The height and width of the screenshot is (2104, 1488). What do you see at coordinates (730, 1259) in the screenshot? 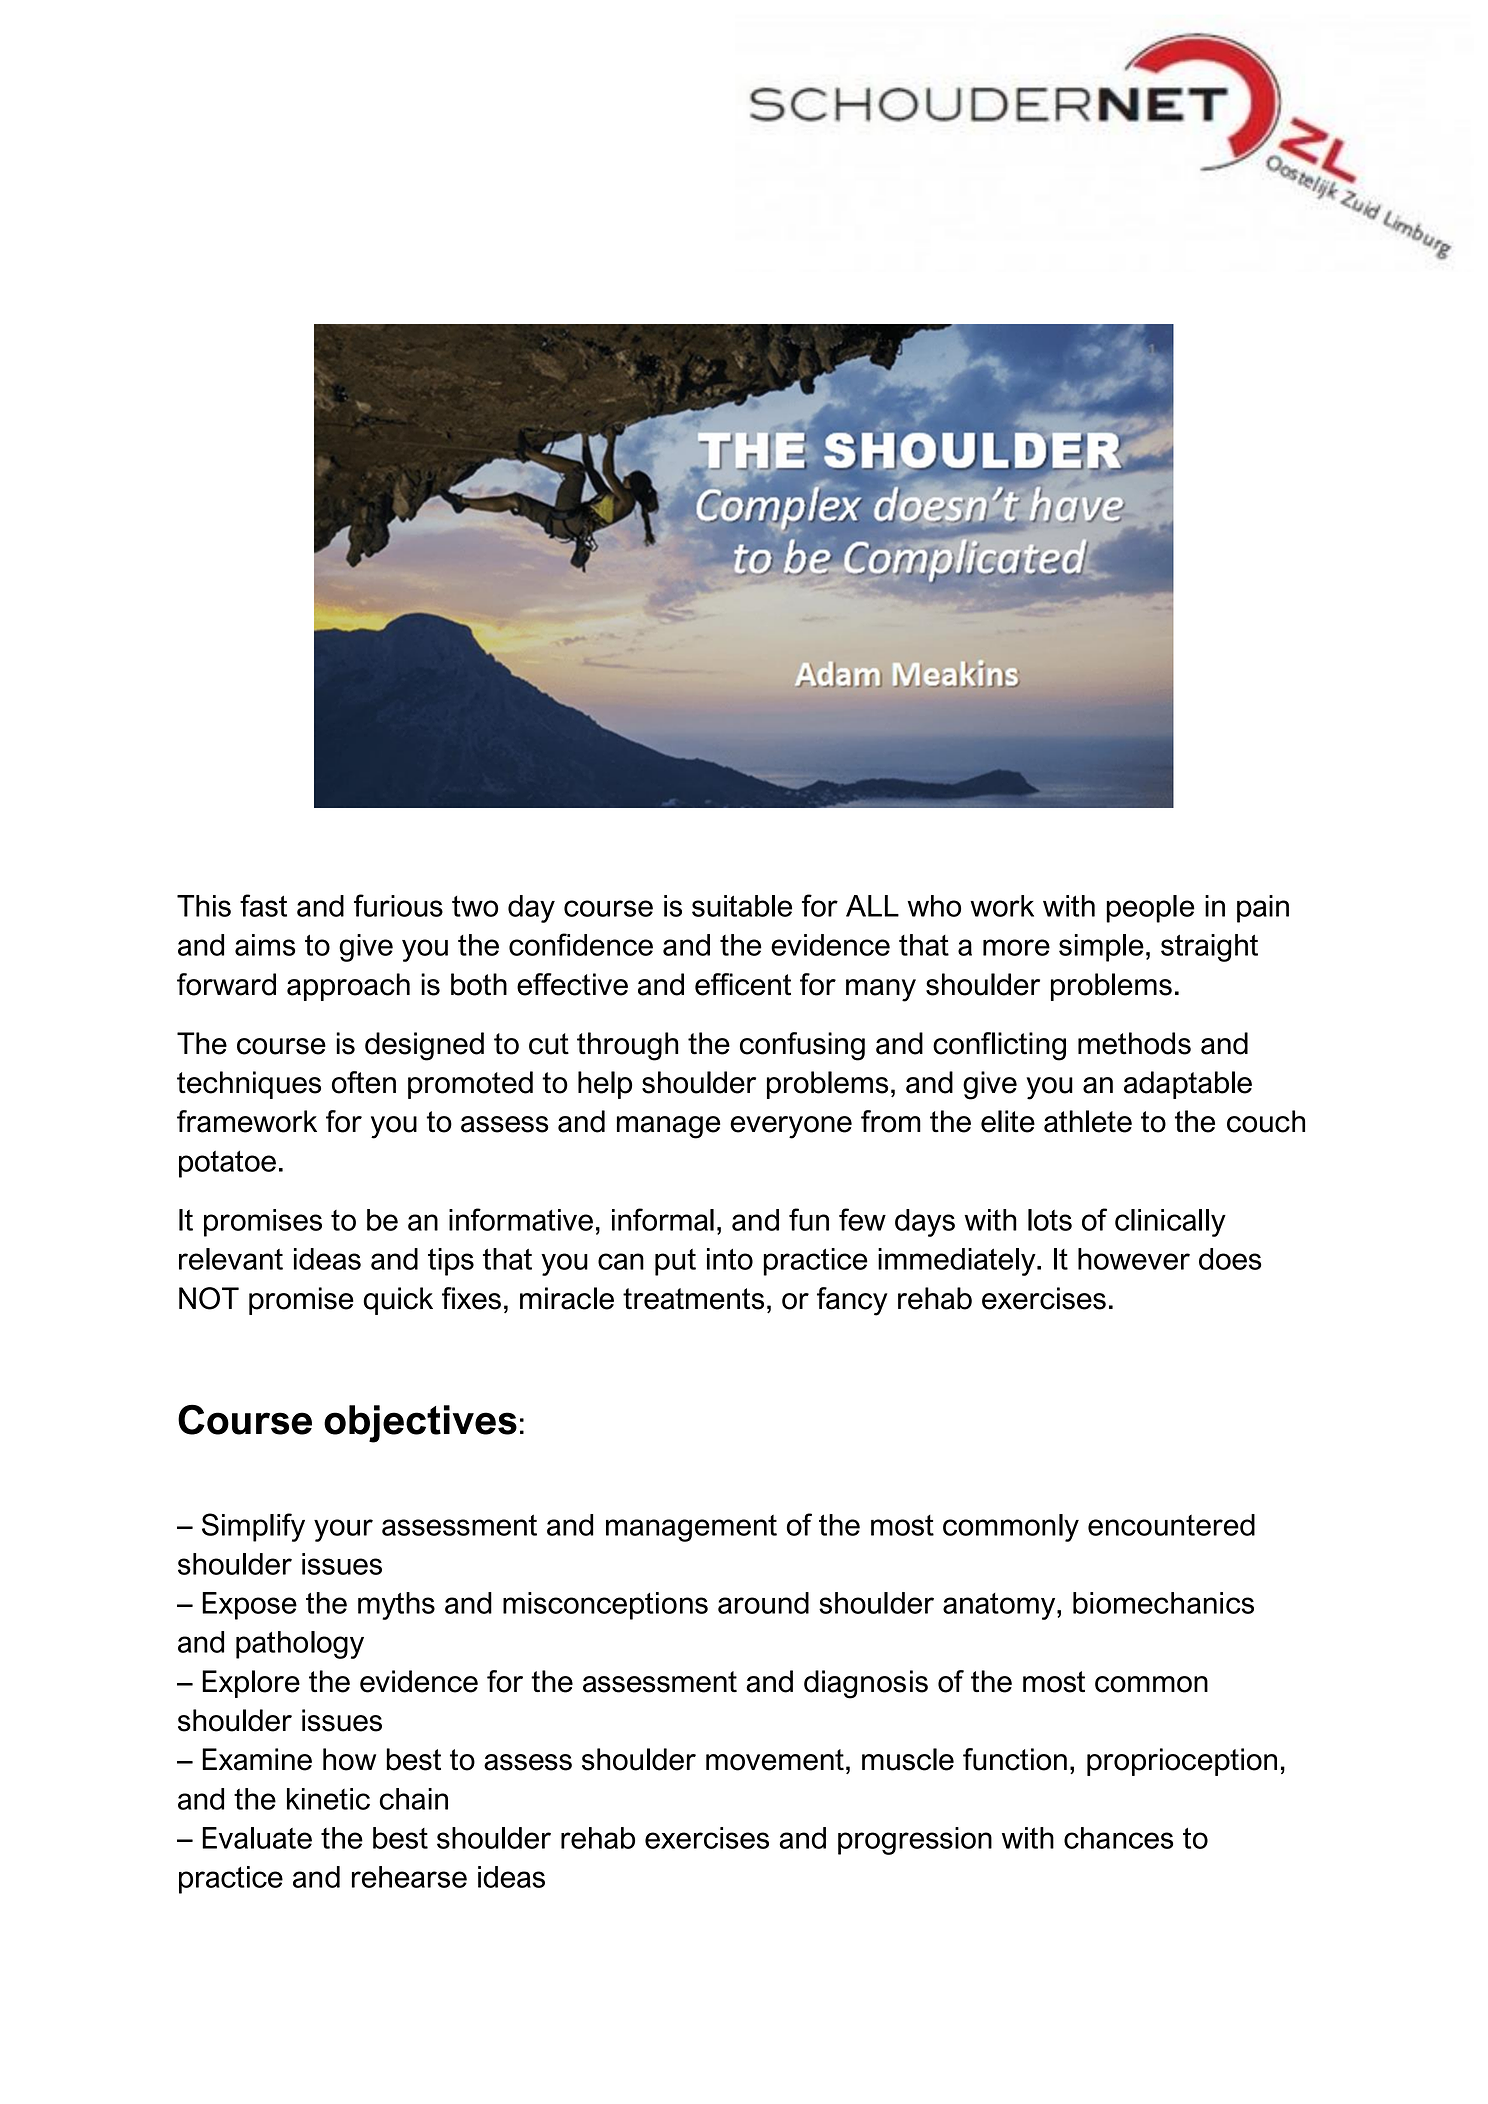
I see `into` at bounding box center [730, 1259].
